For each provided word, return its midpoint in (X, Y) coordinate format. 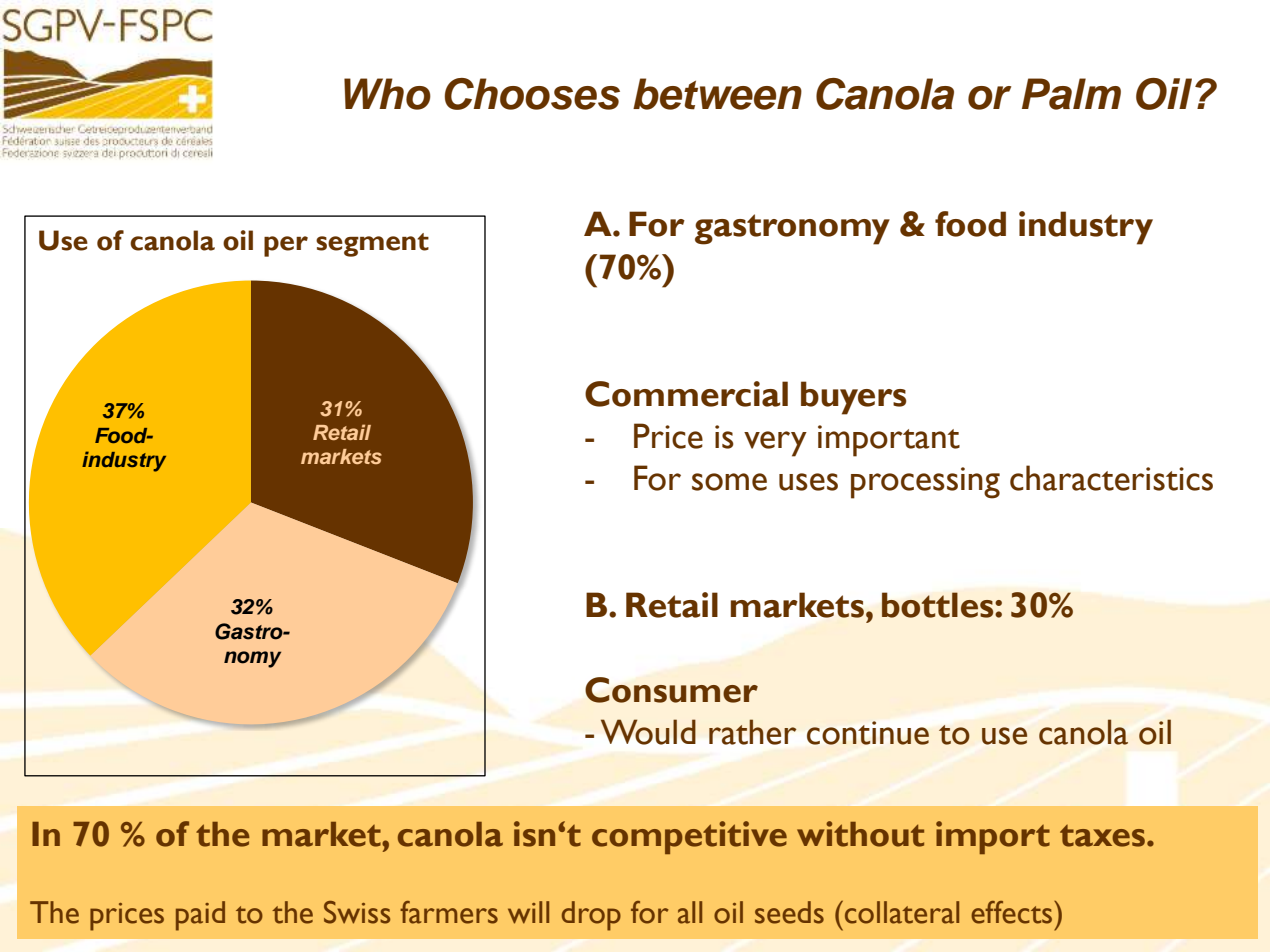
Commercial (686, 394)
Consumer (671, 690)
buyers (853, 398)
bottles (939, 605)
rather (752, 732)
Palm (1071, 94)
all (690, 912)
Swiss (357, 912)
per (286, 246)
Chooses (532, 94)
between (717, 94)
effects (1013, 912)
